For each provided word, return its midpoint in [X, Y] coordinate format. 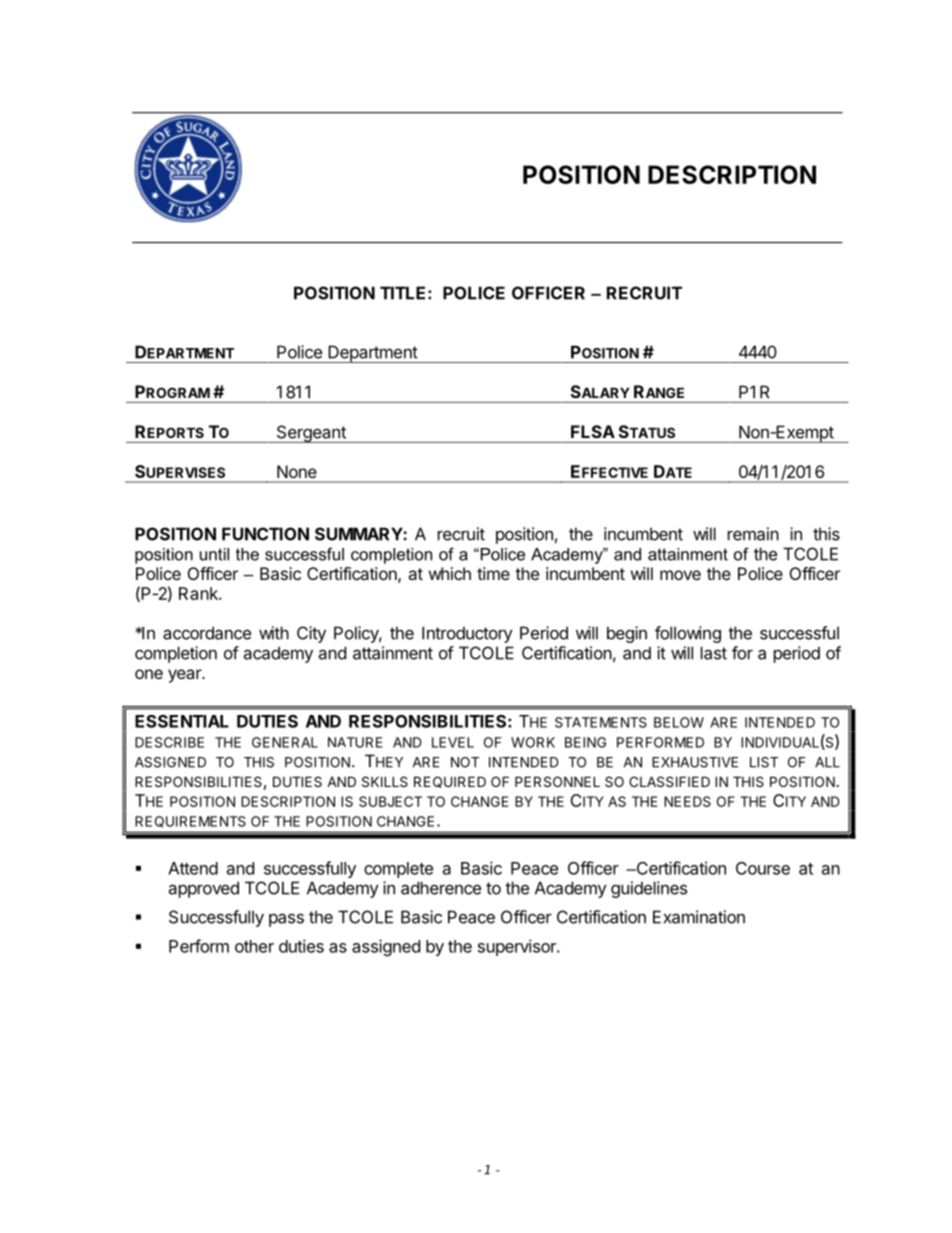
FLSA [593, 431]
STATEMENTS [601, 722]
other [254, 946]
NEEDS [687, 801]
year [185, 676]
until [214, 554]
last [714, 653]
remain [753, 534]
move [680, 575]
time [493, 573]
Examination [699, 917]
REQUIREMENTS [190, 822]
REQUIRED [450, 782]
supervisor [518, 947]
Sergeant [311, 434]
